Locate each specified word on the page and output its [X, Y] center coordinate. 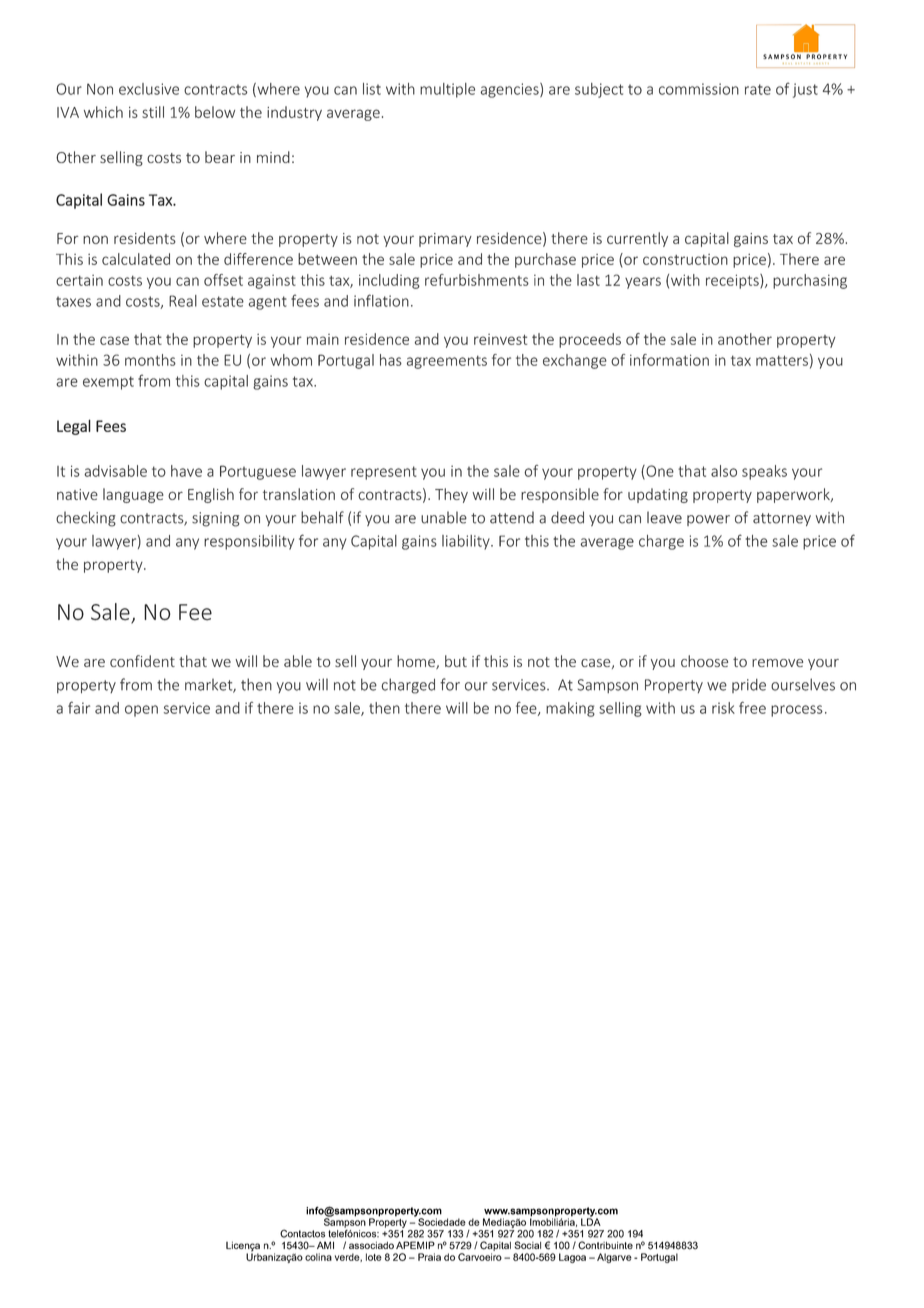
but [456, 661]
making [570, 709]
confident [142, 661]
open [141, 711]
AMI [325, 1245]
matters [782, 360]
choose [704, 661]
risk [723, 708]
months [150, 360]
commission [699, 89]
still [153, 112]
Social [527, 1245]
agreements [447, 362]
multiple [447, 90]
